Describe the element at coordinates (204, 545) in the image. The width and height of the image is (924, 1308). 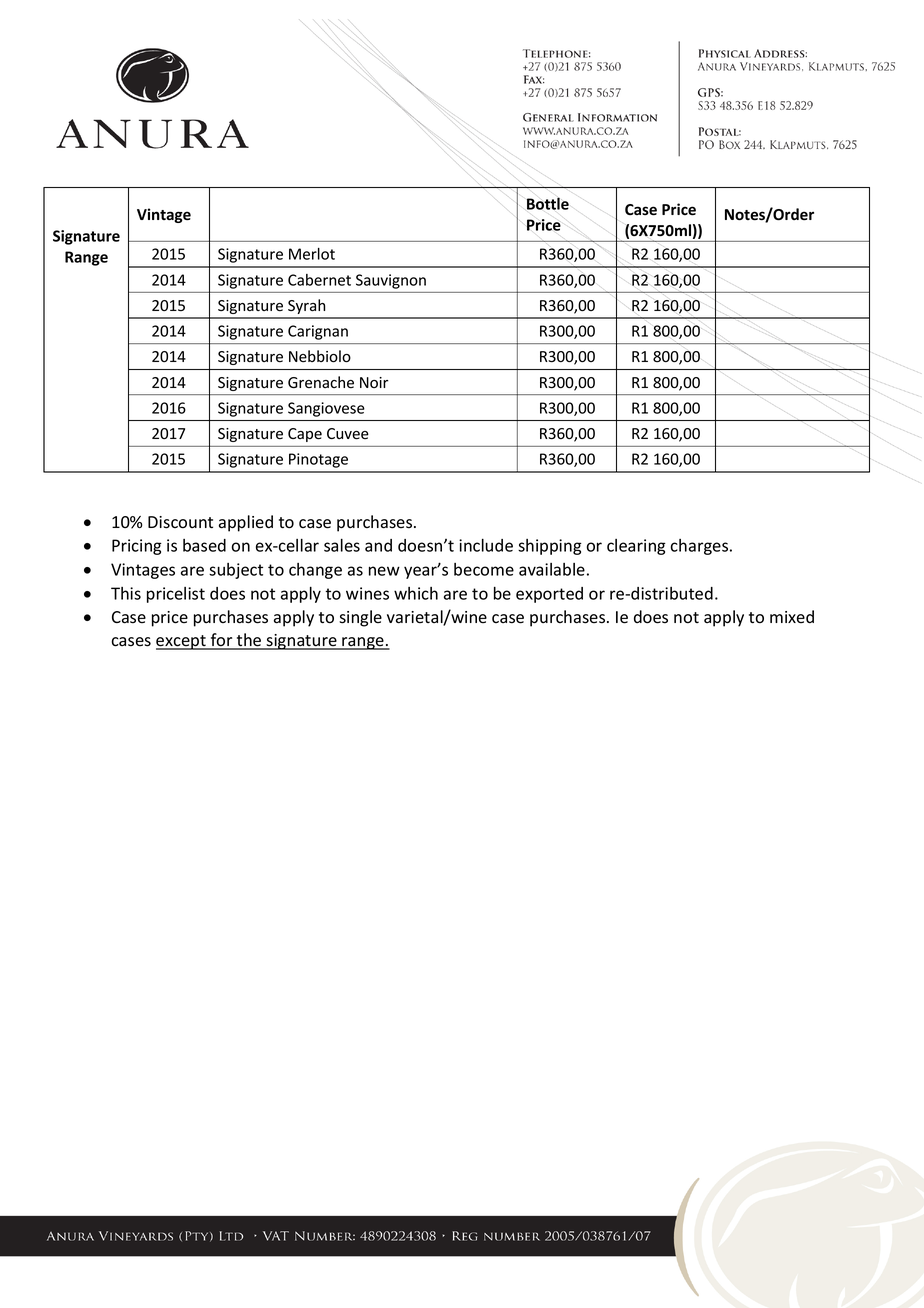
I see `based` at that location.
